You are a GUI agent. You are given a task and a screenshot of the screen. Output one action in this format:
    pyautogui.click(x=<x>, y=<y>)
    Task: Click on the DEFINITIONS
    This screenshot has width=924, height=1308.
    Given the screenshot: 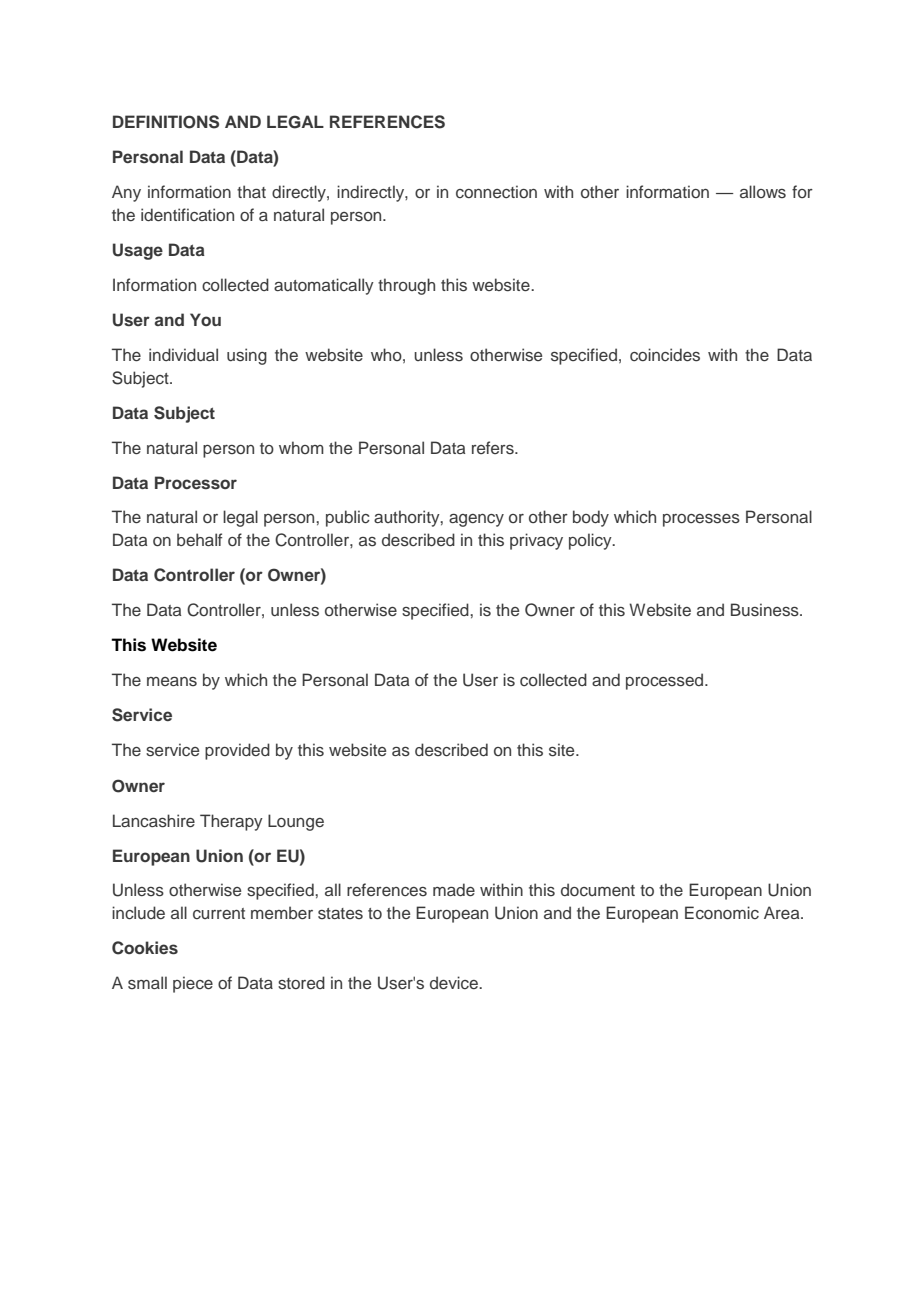 What is the action you would take?
    pyautogui.click(x=166, y=122)
